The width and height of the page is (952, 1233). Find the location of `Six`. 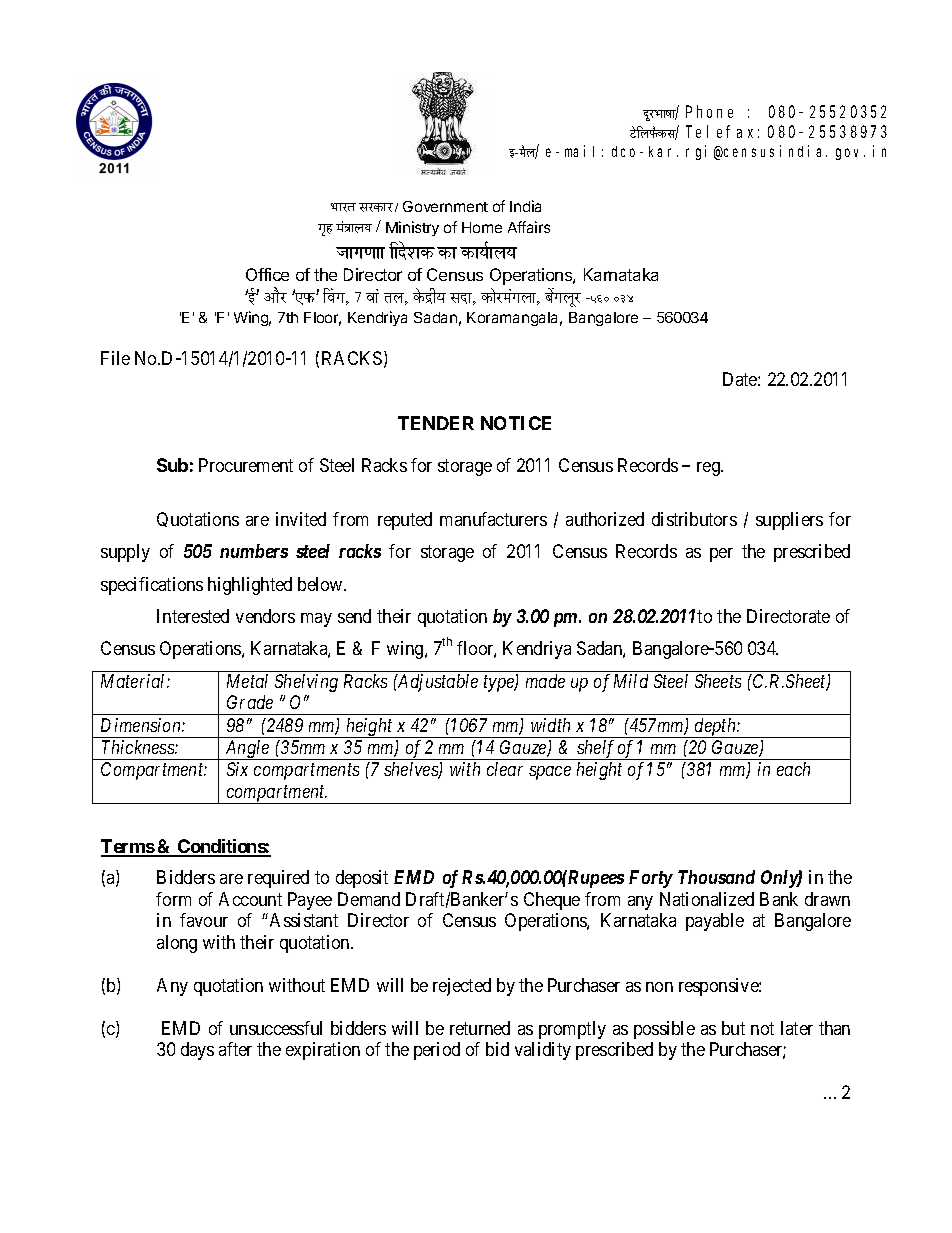

Six is located at coordinates (237, 769).
